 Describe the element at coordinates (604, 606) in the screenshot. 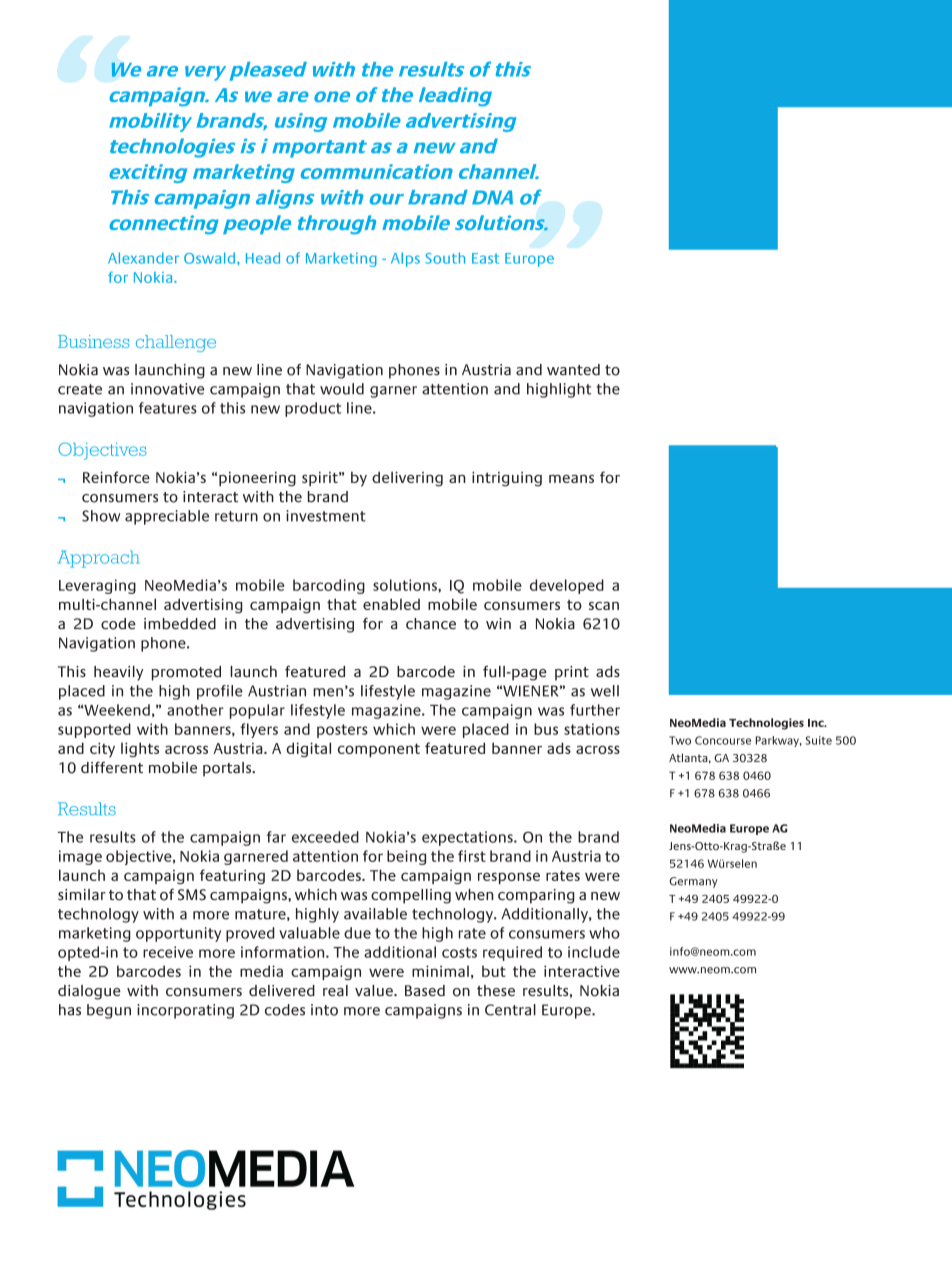

I see `scan` at that location.
